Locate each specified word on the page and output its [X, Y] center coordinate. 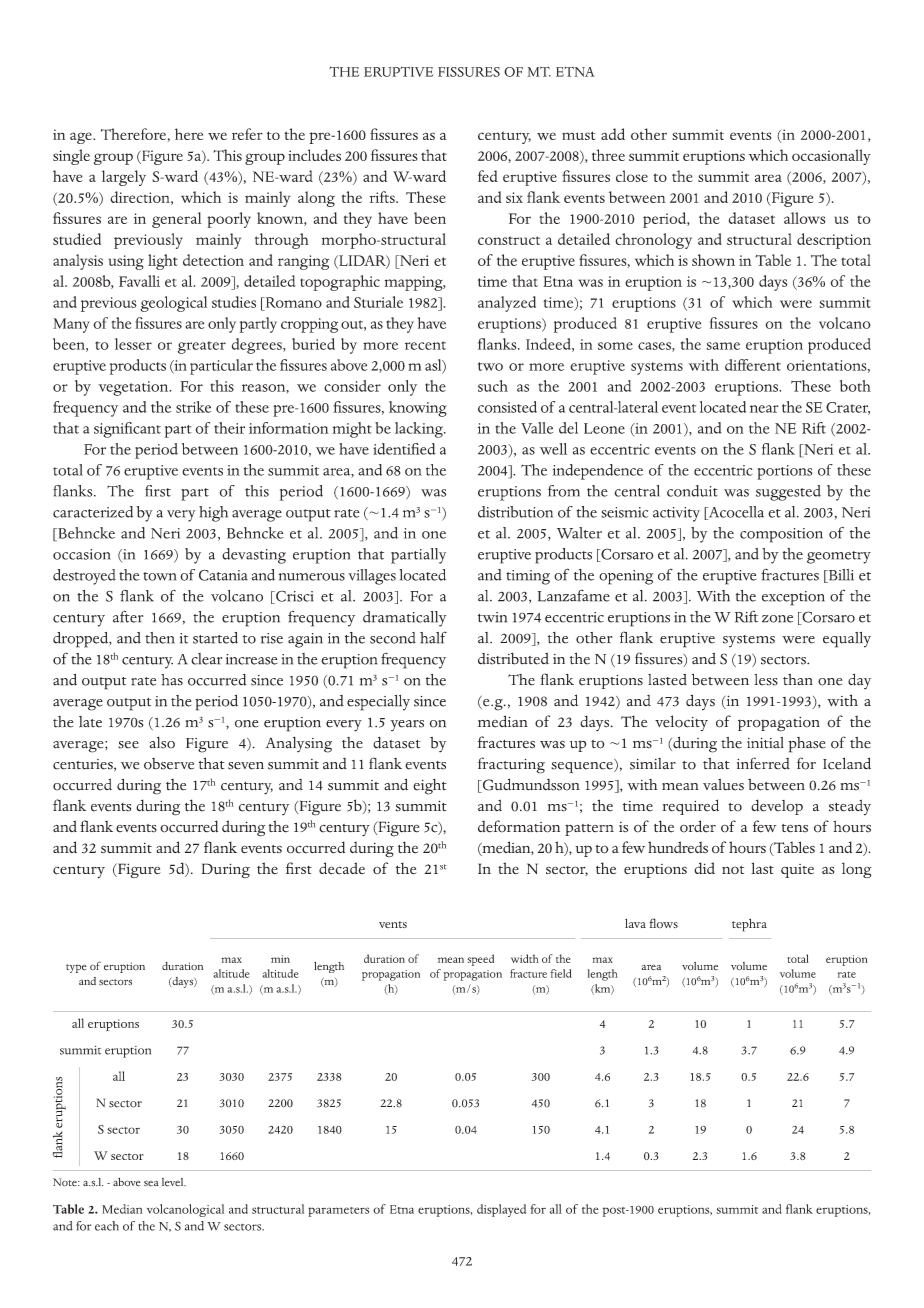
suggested [788, 493]
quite [797, 871]
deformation [519, 826]
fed [488, 176]
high [213, 514]
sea [151, 1184]
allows [804, 218]
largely [124, 178]
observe [169, 764]
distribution [515, 512]
